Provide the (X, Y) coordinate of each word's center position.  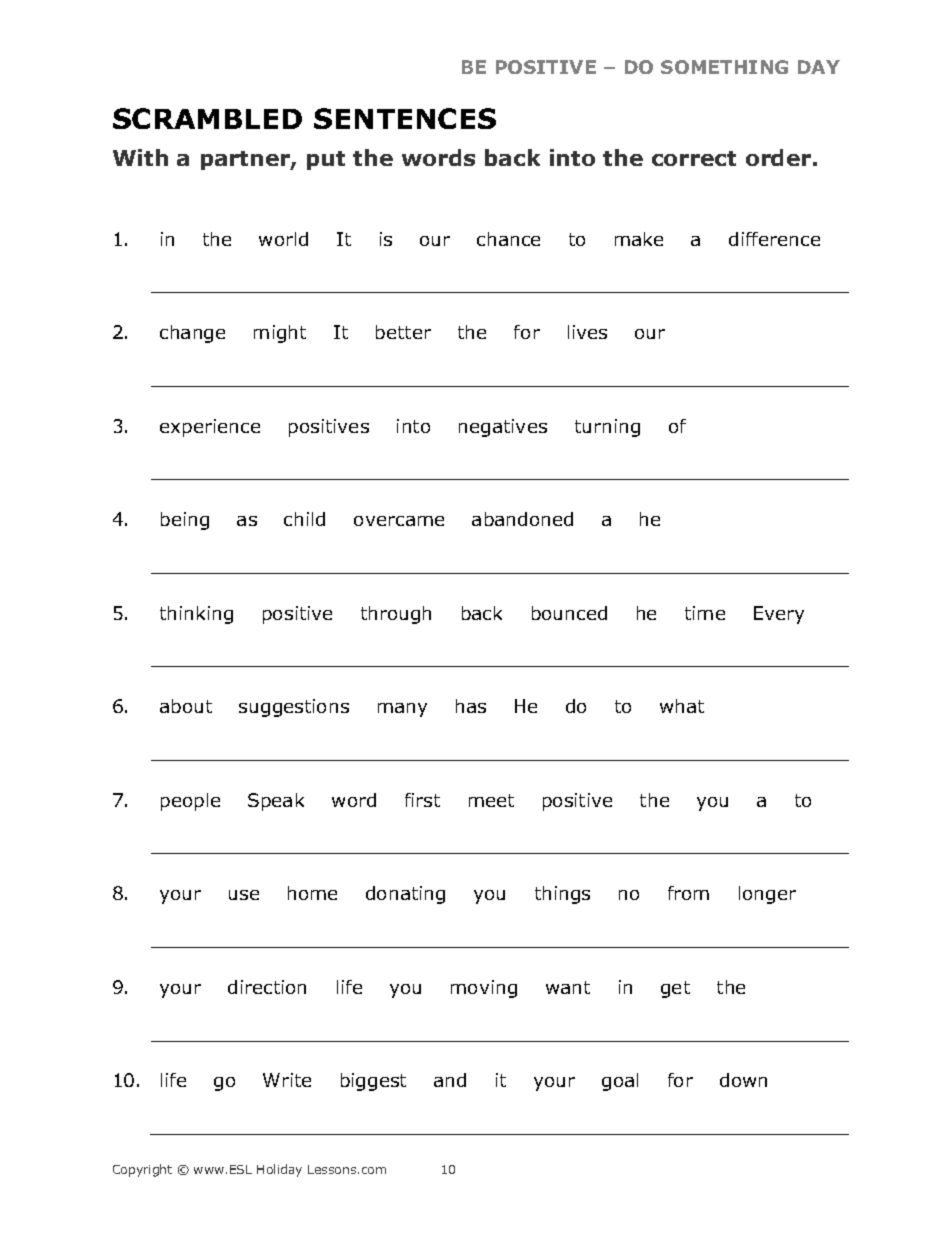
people (190, 802)
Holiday (279, 1170)
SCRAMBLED (207, 118)
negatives (503, 428)
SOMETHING (724, 67)
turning (607, 428)
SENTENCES (405, 118)
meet (491, 800)
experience (210, 428)
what (682, 706)
